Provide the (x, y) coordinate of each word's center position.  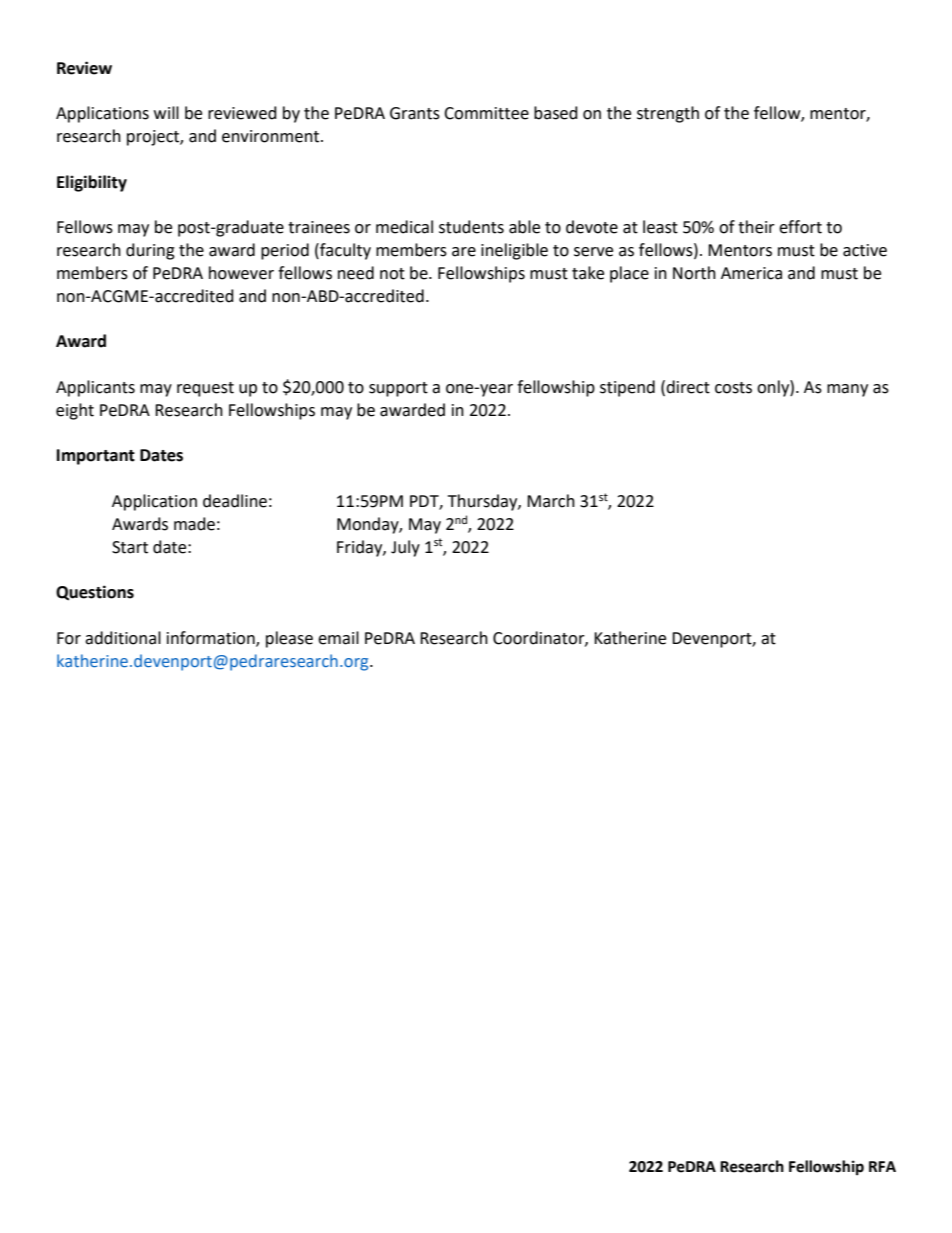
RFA (882, 1166)
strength (668, 114)
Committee (486, 113)
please (289, 639)
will (166, 112)
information (212, 639)
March (551, 501)
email (338, 638)
